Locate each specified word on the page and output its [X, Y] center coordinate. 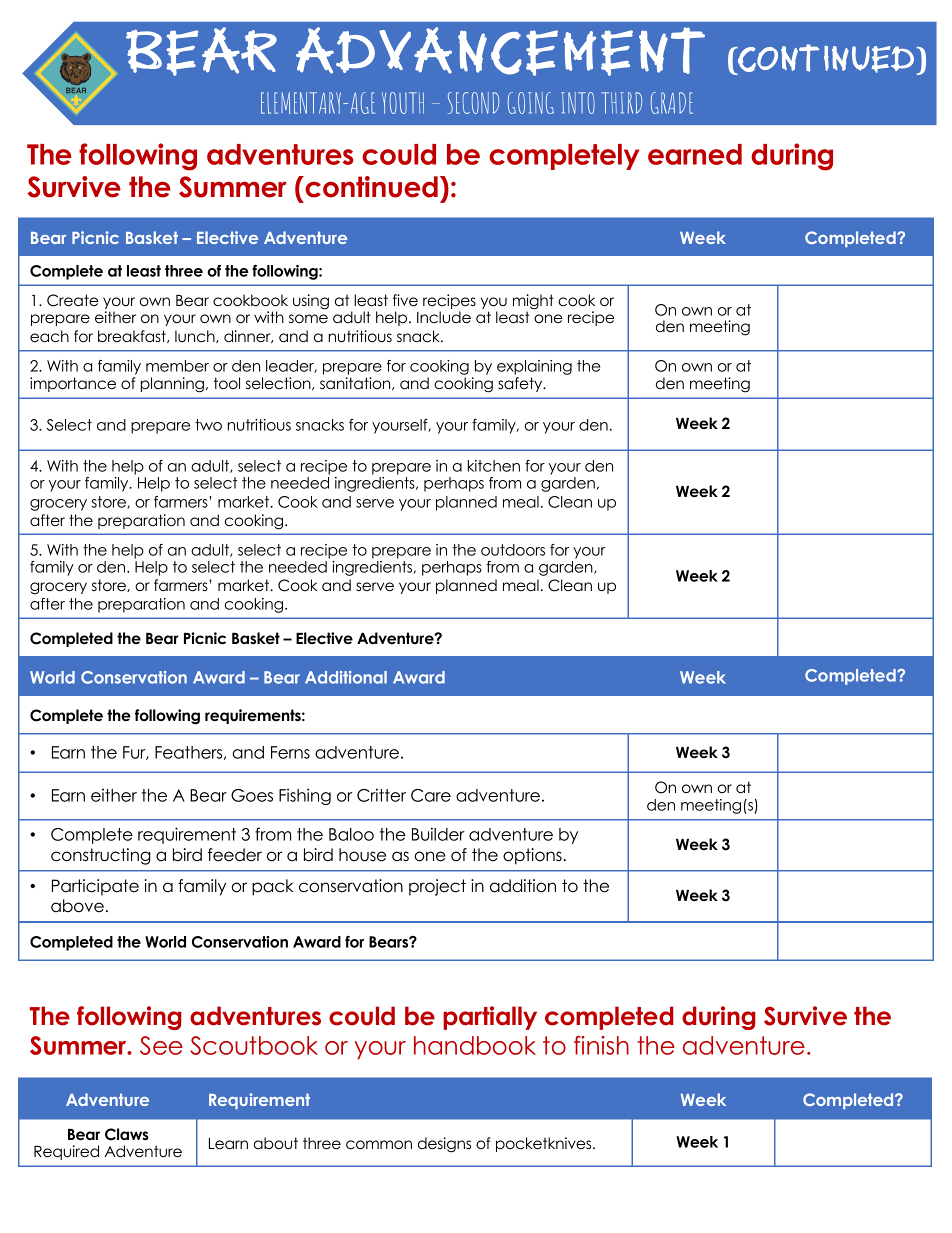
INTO [578, 103]
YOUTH [403, 103]
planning [172, 385]
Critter [381, 795]
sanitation [356, 383]
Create [72, 300]
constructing [100, 856]
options [533, 856]
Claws [127, 1134]
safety [521, 384]
